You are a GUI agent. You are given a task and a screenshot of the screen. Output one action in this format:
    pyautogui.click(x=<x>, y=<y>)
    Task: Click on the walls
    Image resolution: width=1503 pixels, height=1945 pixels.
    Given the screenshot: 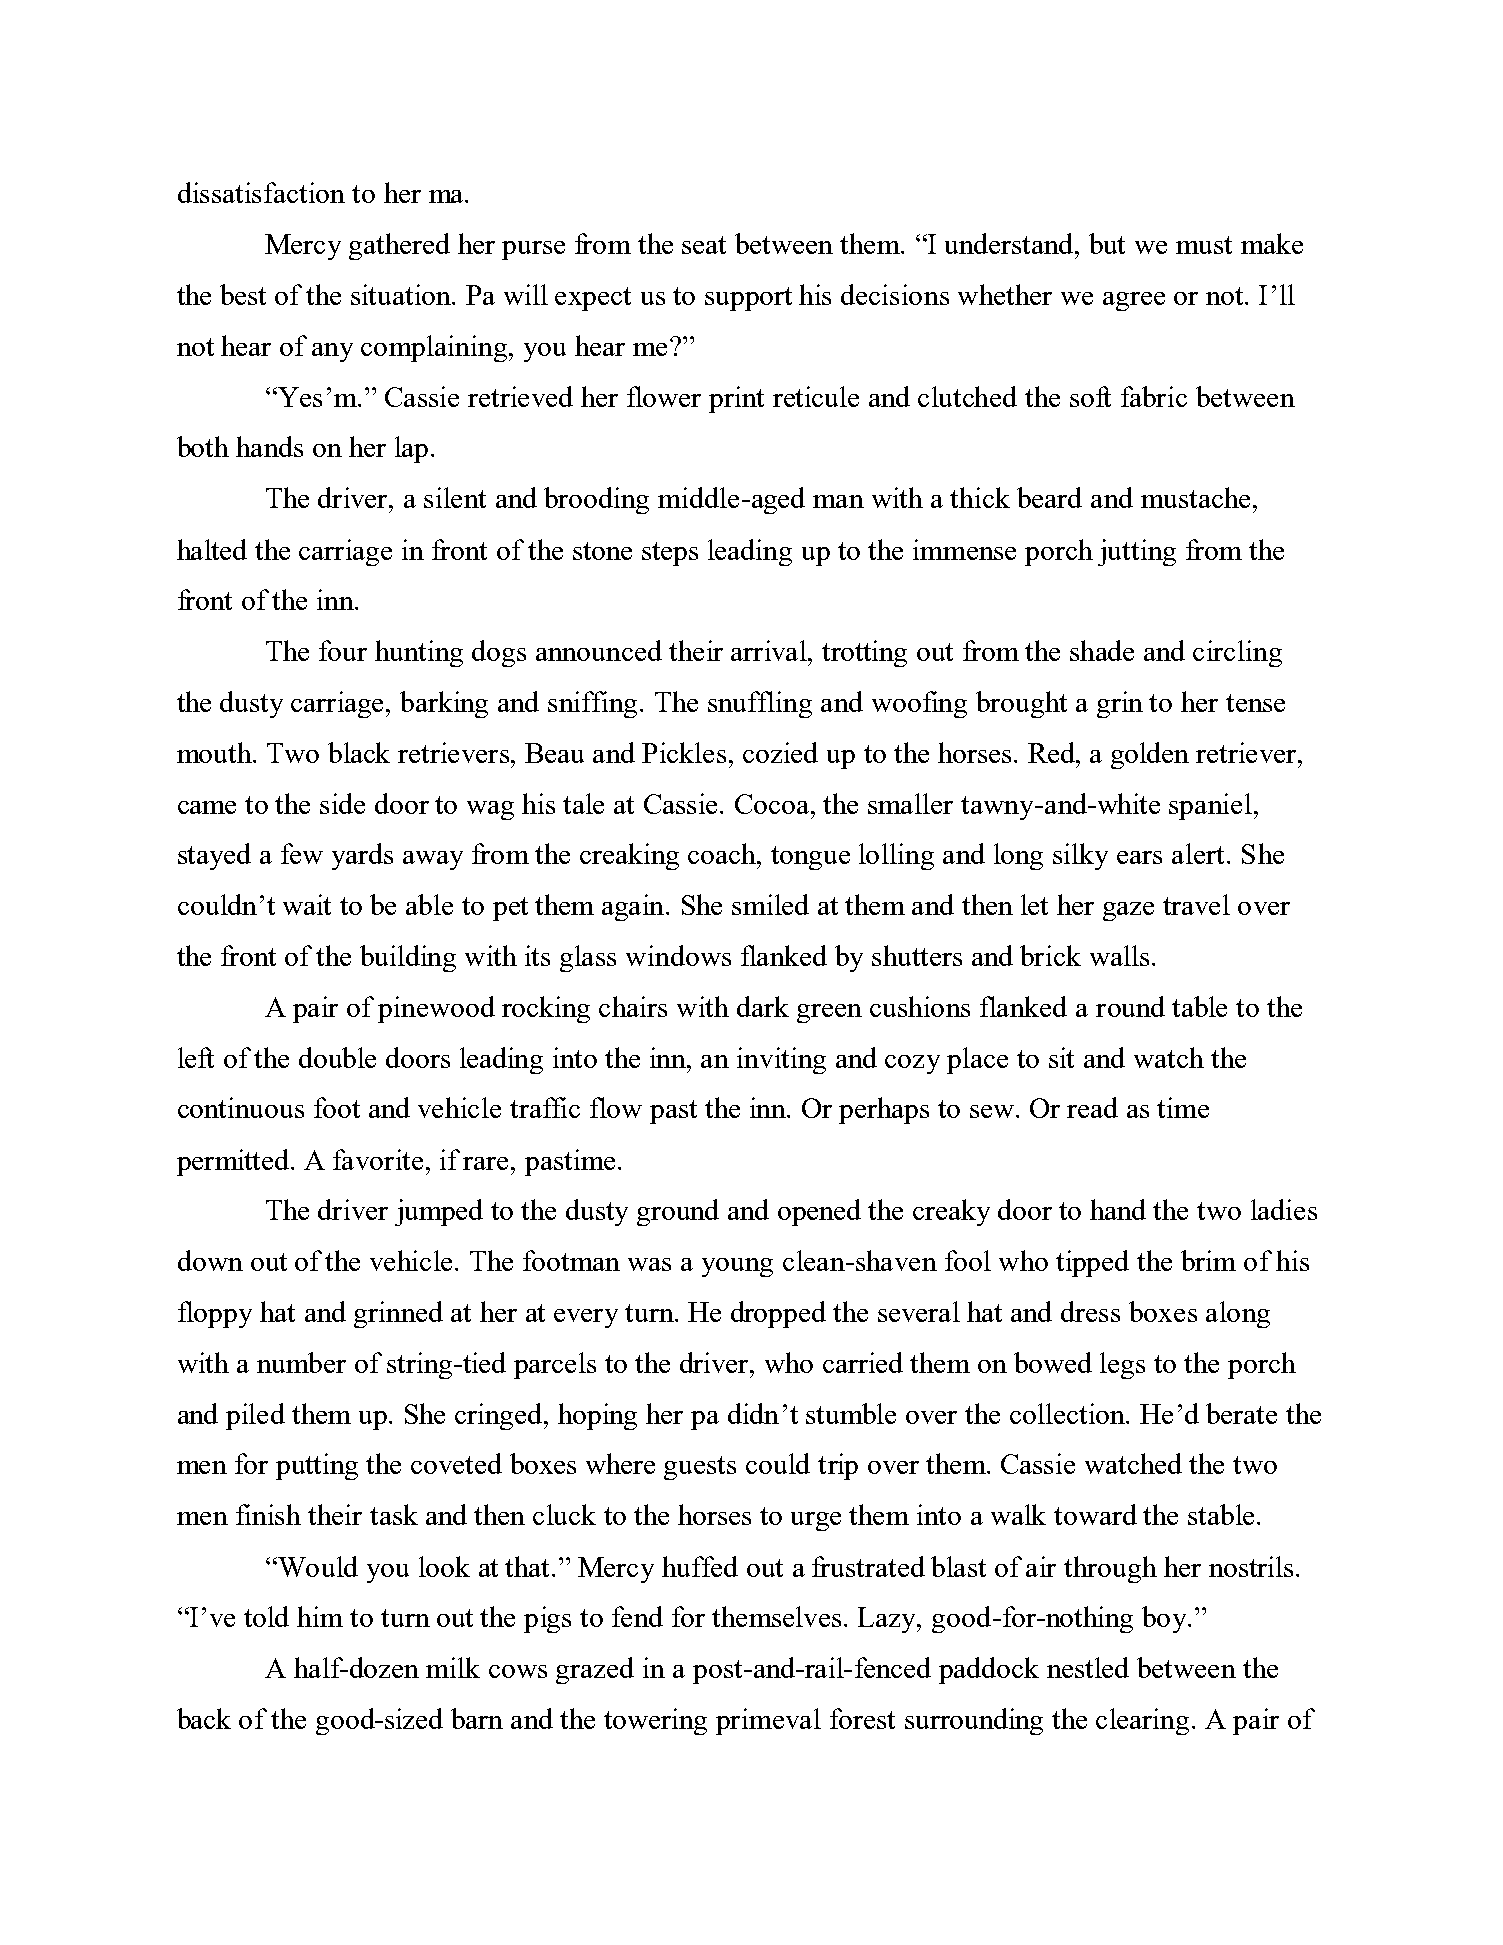 What is the action you would take?
    pyautogui.click(x=1119, y=955)
